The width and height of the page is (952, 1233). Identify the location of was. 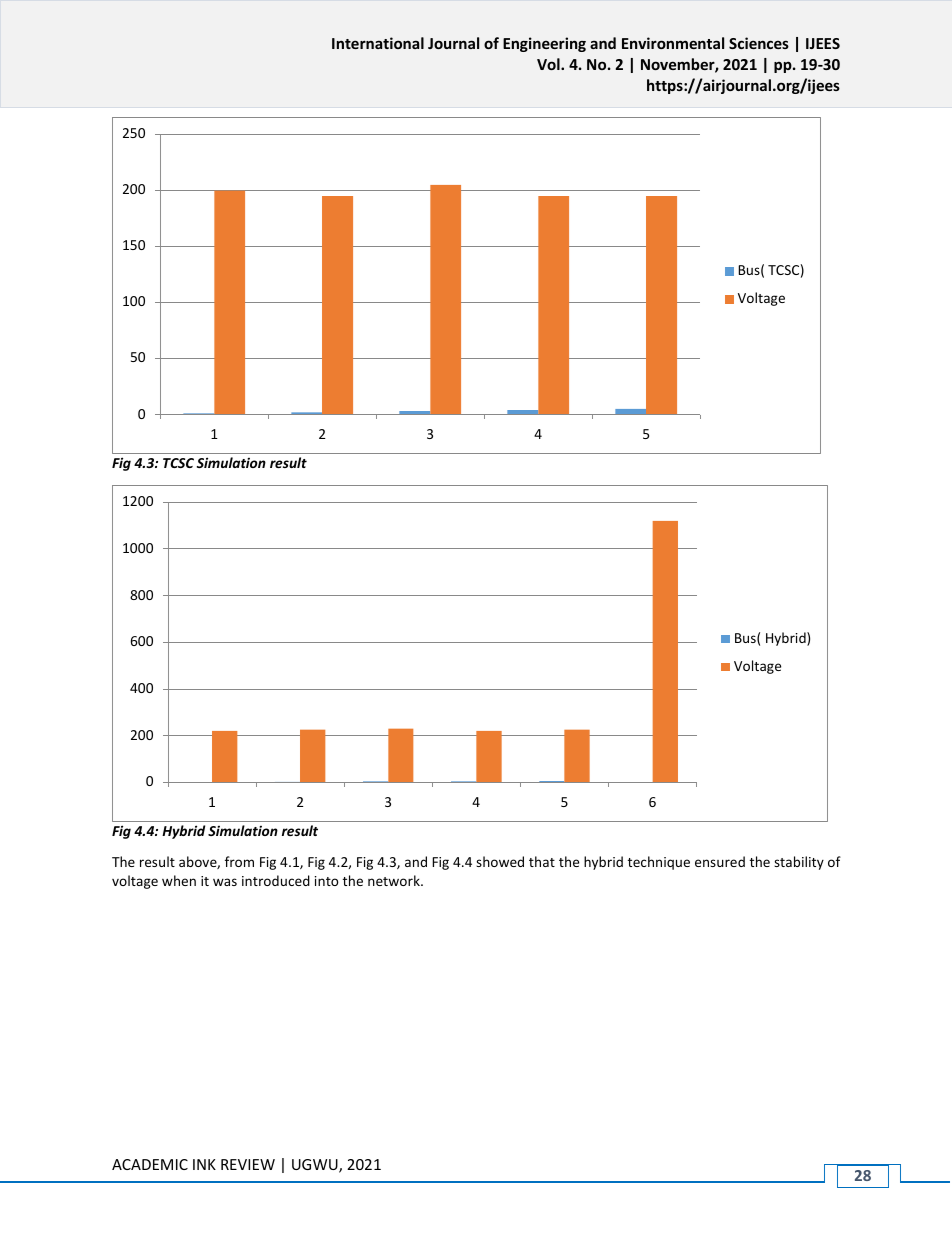
(225, 882).
